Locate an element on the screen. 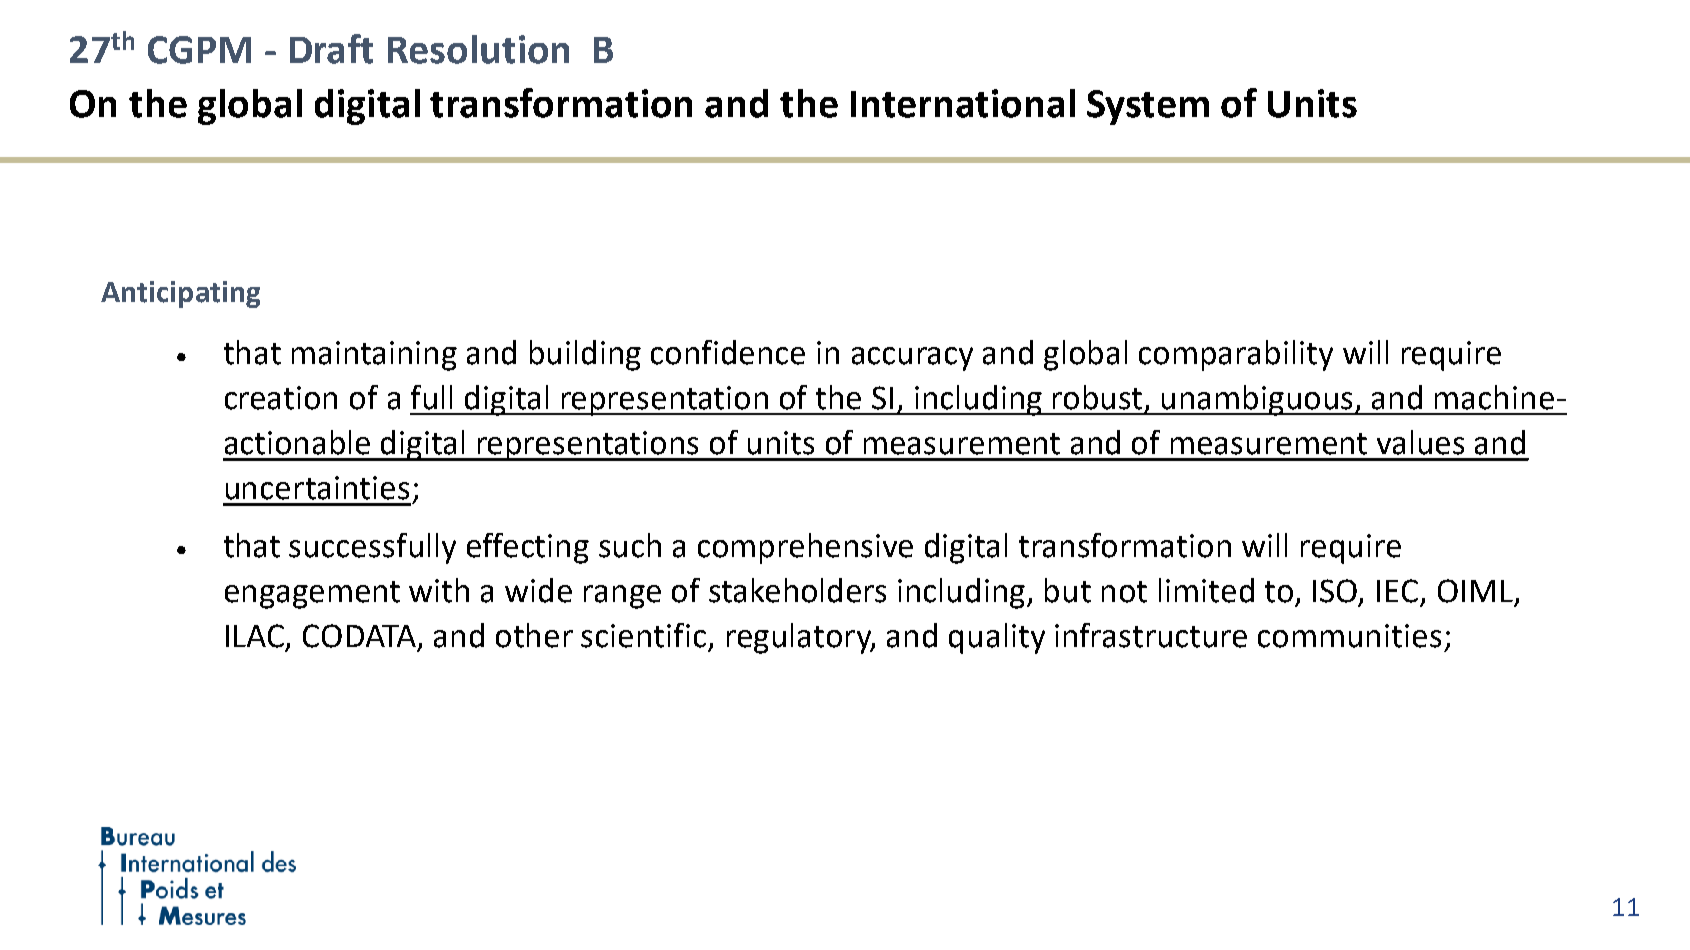 The image size is (1690, 950). International is located at coordinates (963, 103).
